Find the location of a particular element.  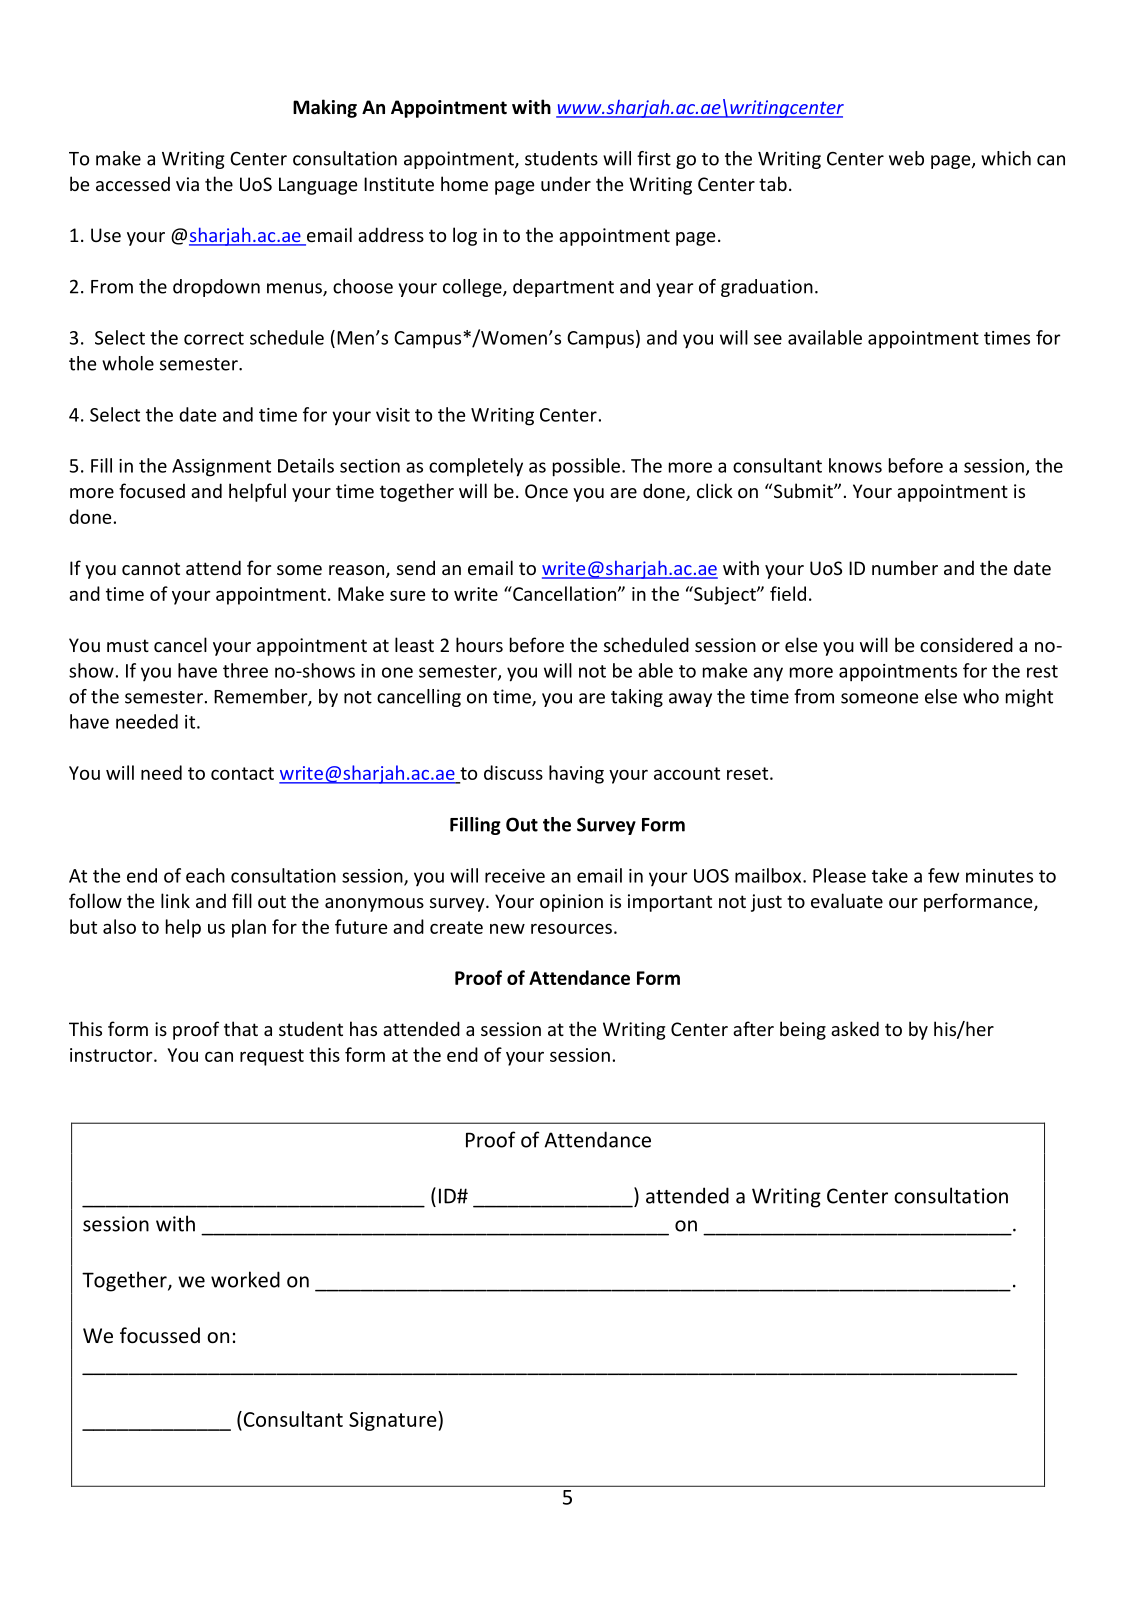

request is located at coordinates (272, 1057).
